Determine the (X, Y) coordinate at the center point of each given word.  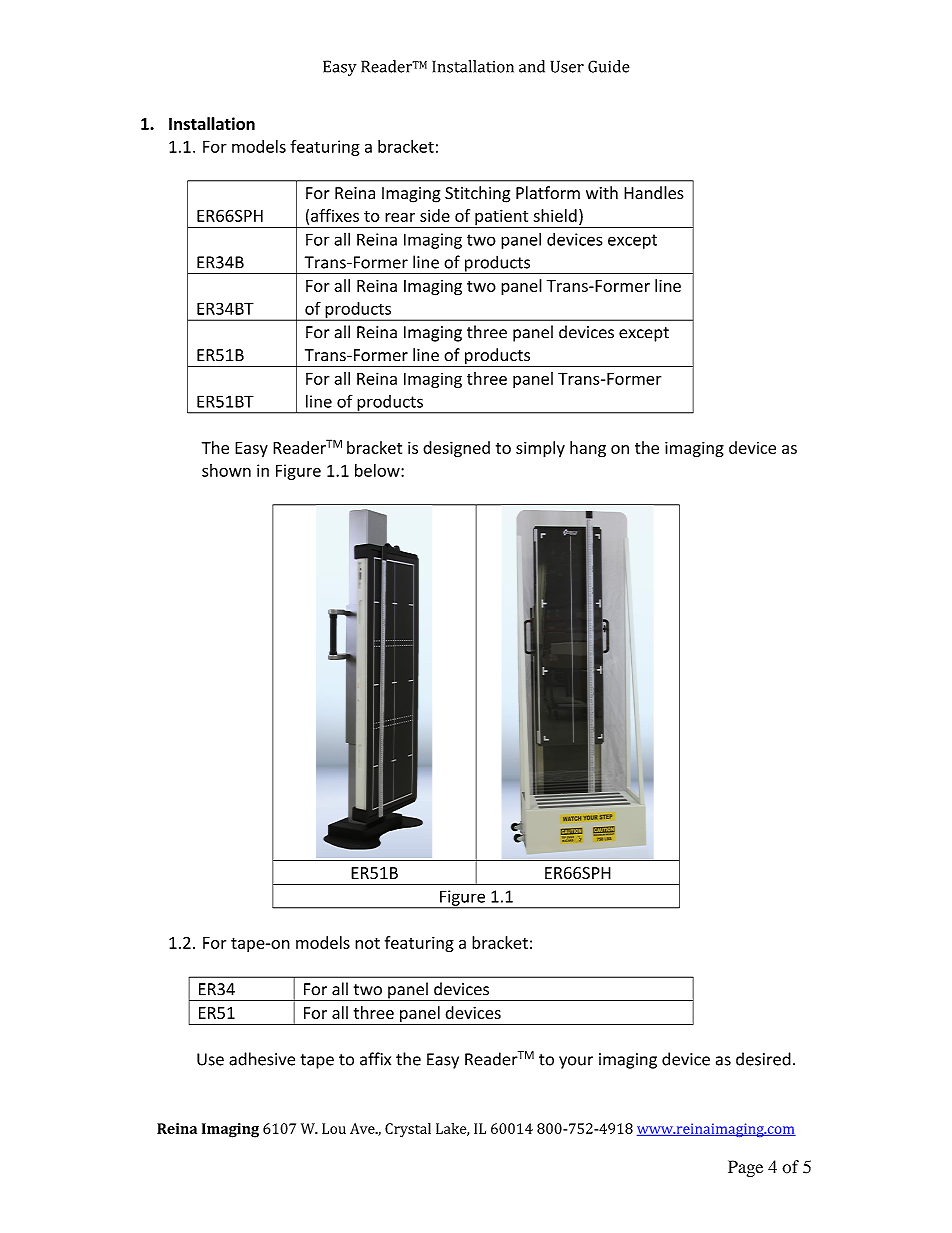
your (576, 1062)
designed (456, 449)
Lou (334, 1128)
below (378, 470)
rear (400, 217)
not (367, 943)
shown (226, 470)
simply (540, 449)
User (567, 66)
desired (763, 1059)
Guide (609, 66)
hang (588, 449)
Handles (654, 193)
